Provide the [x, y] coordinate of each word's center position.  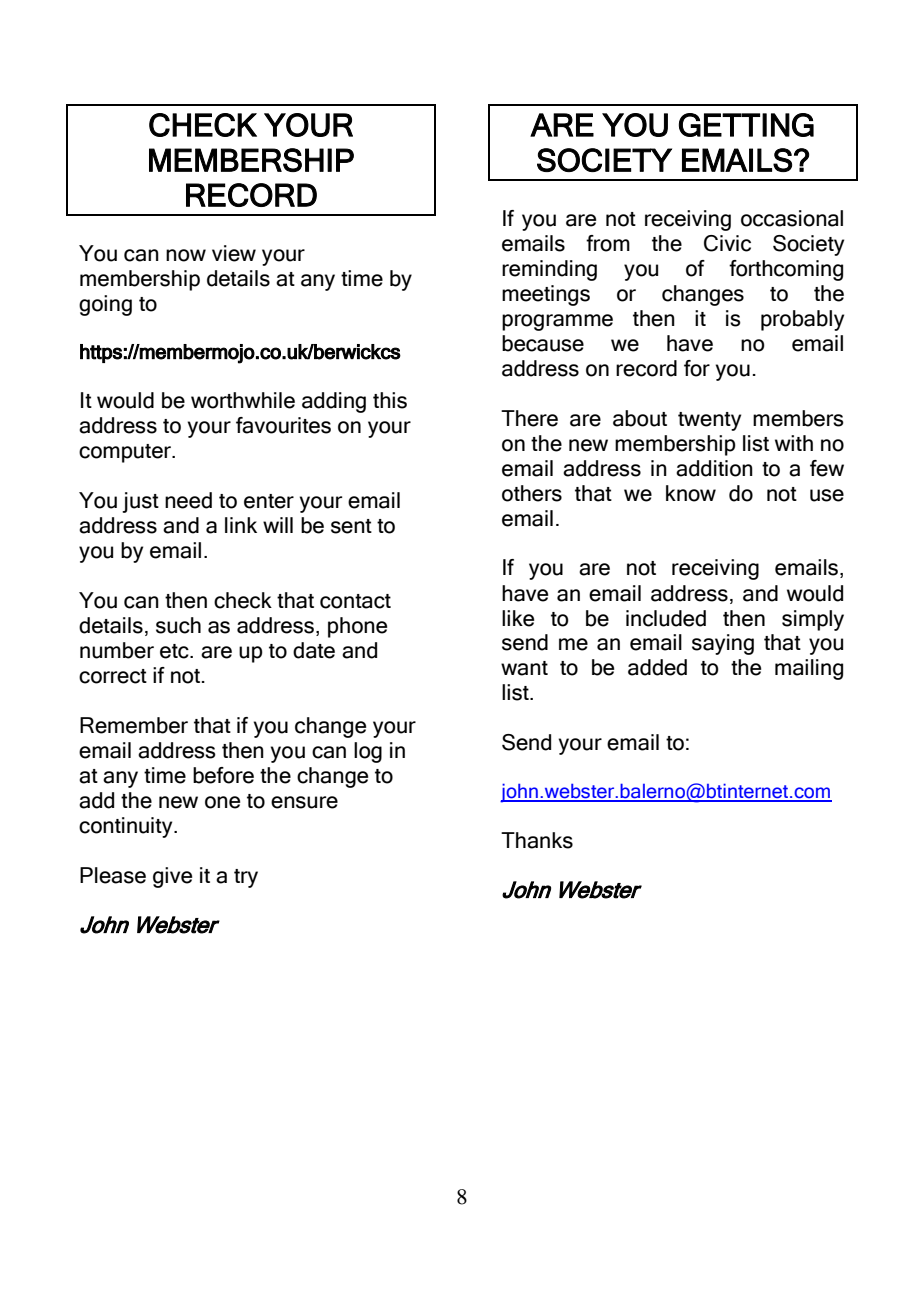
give [172, 877]
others [532, 493]
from [608, 243]
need [188, 500]
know [691, 493]
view [234, 253]
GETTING [746, 125]
